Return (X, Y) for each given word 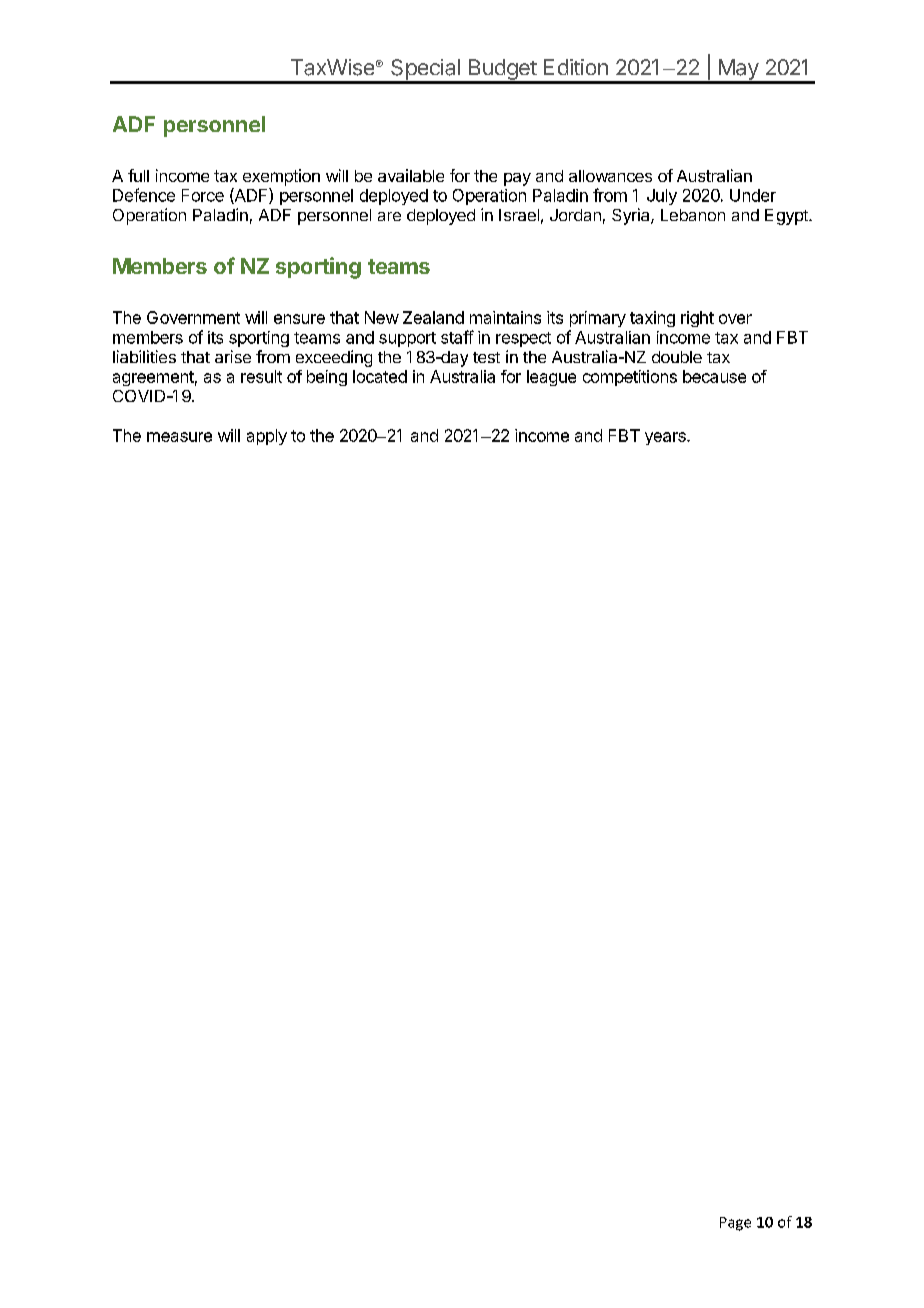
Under (753, 195)
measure (179, 437)
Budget (502, 71)
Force (203, 195)
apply (267, 437)
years (666, 438)
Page (735, 1224)
